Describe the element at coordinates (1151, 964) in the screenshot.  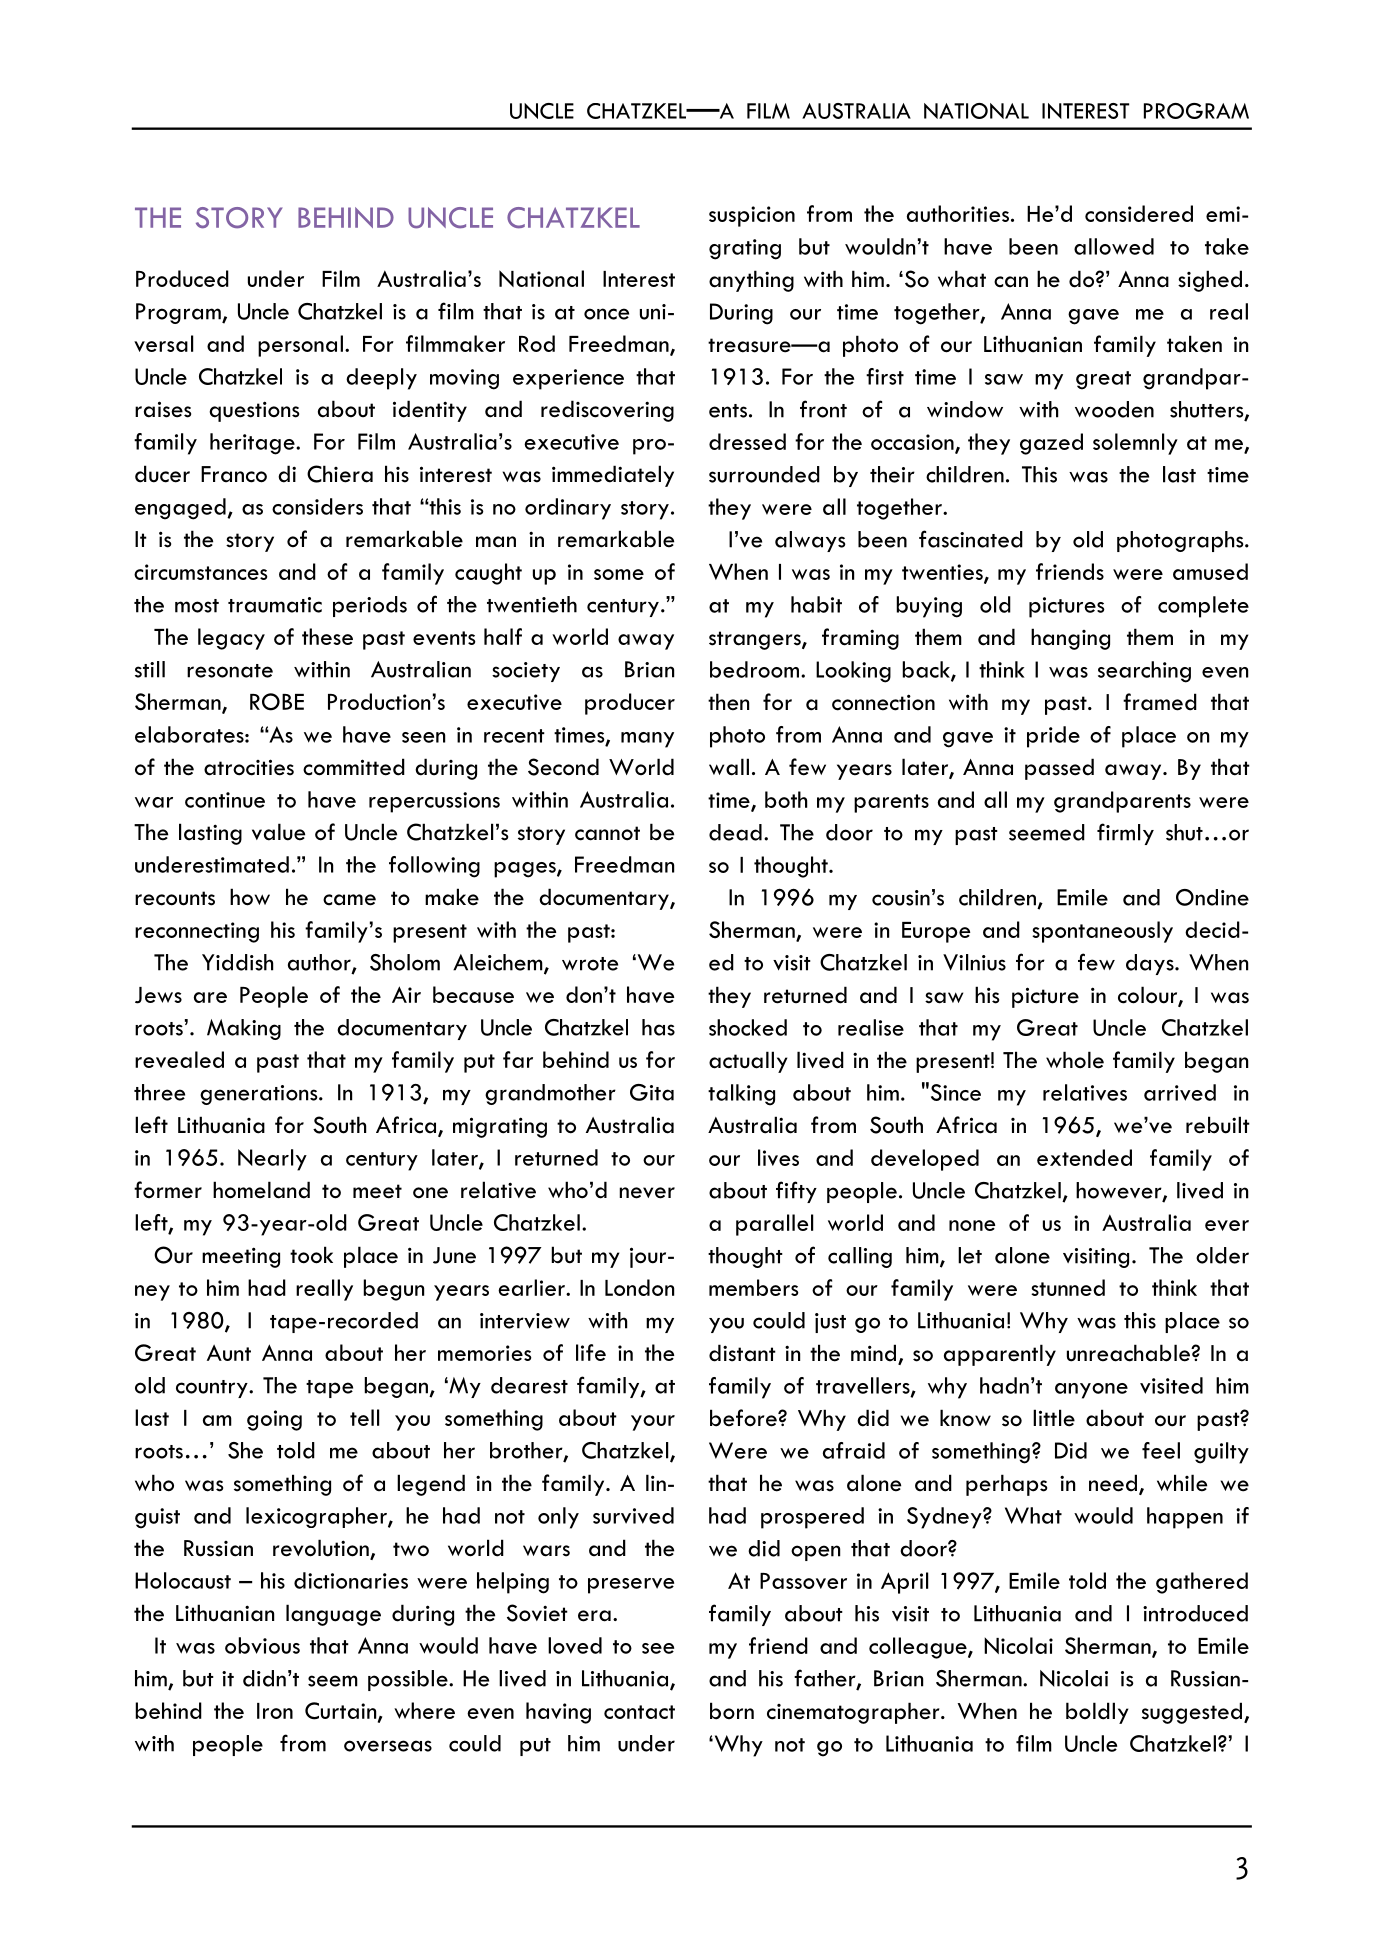
I see `days` at that location.
